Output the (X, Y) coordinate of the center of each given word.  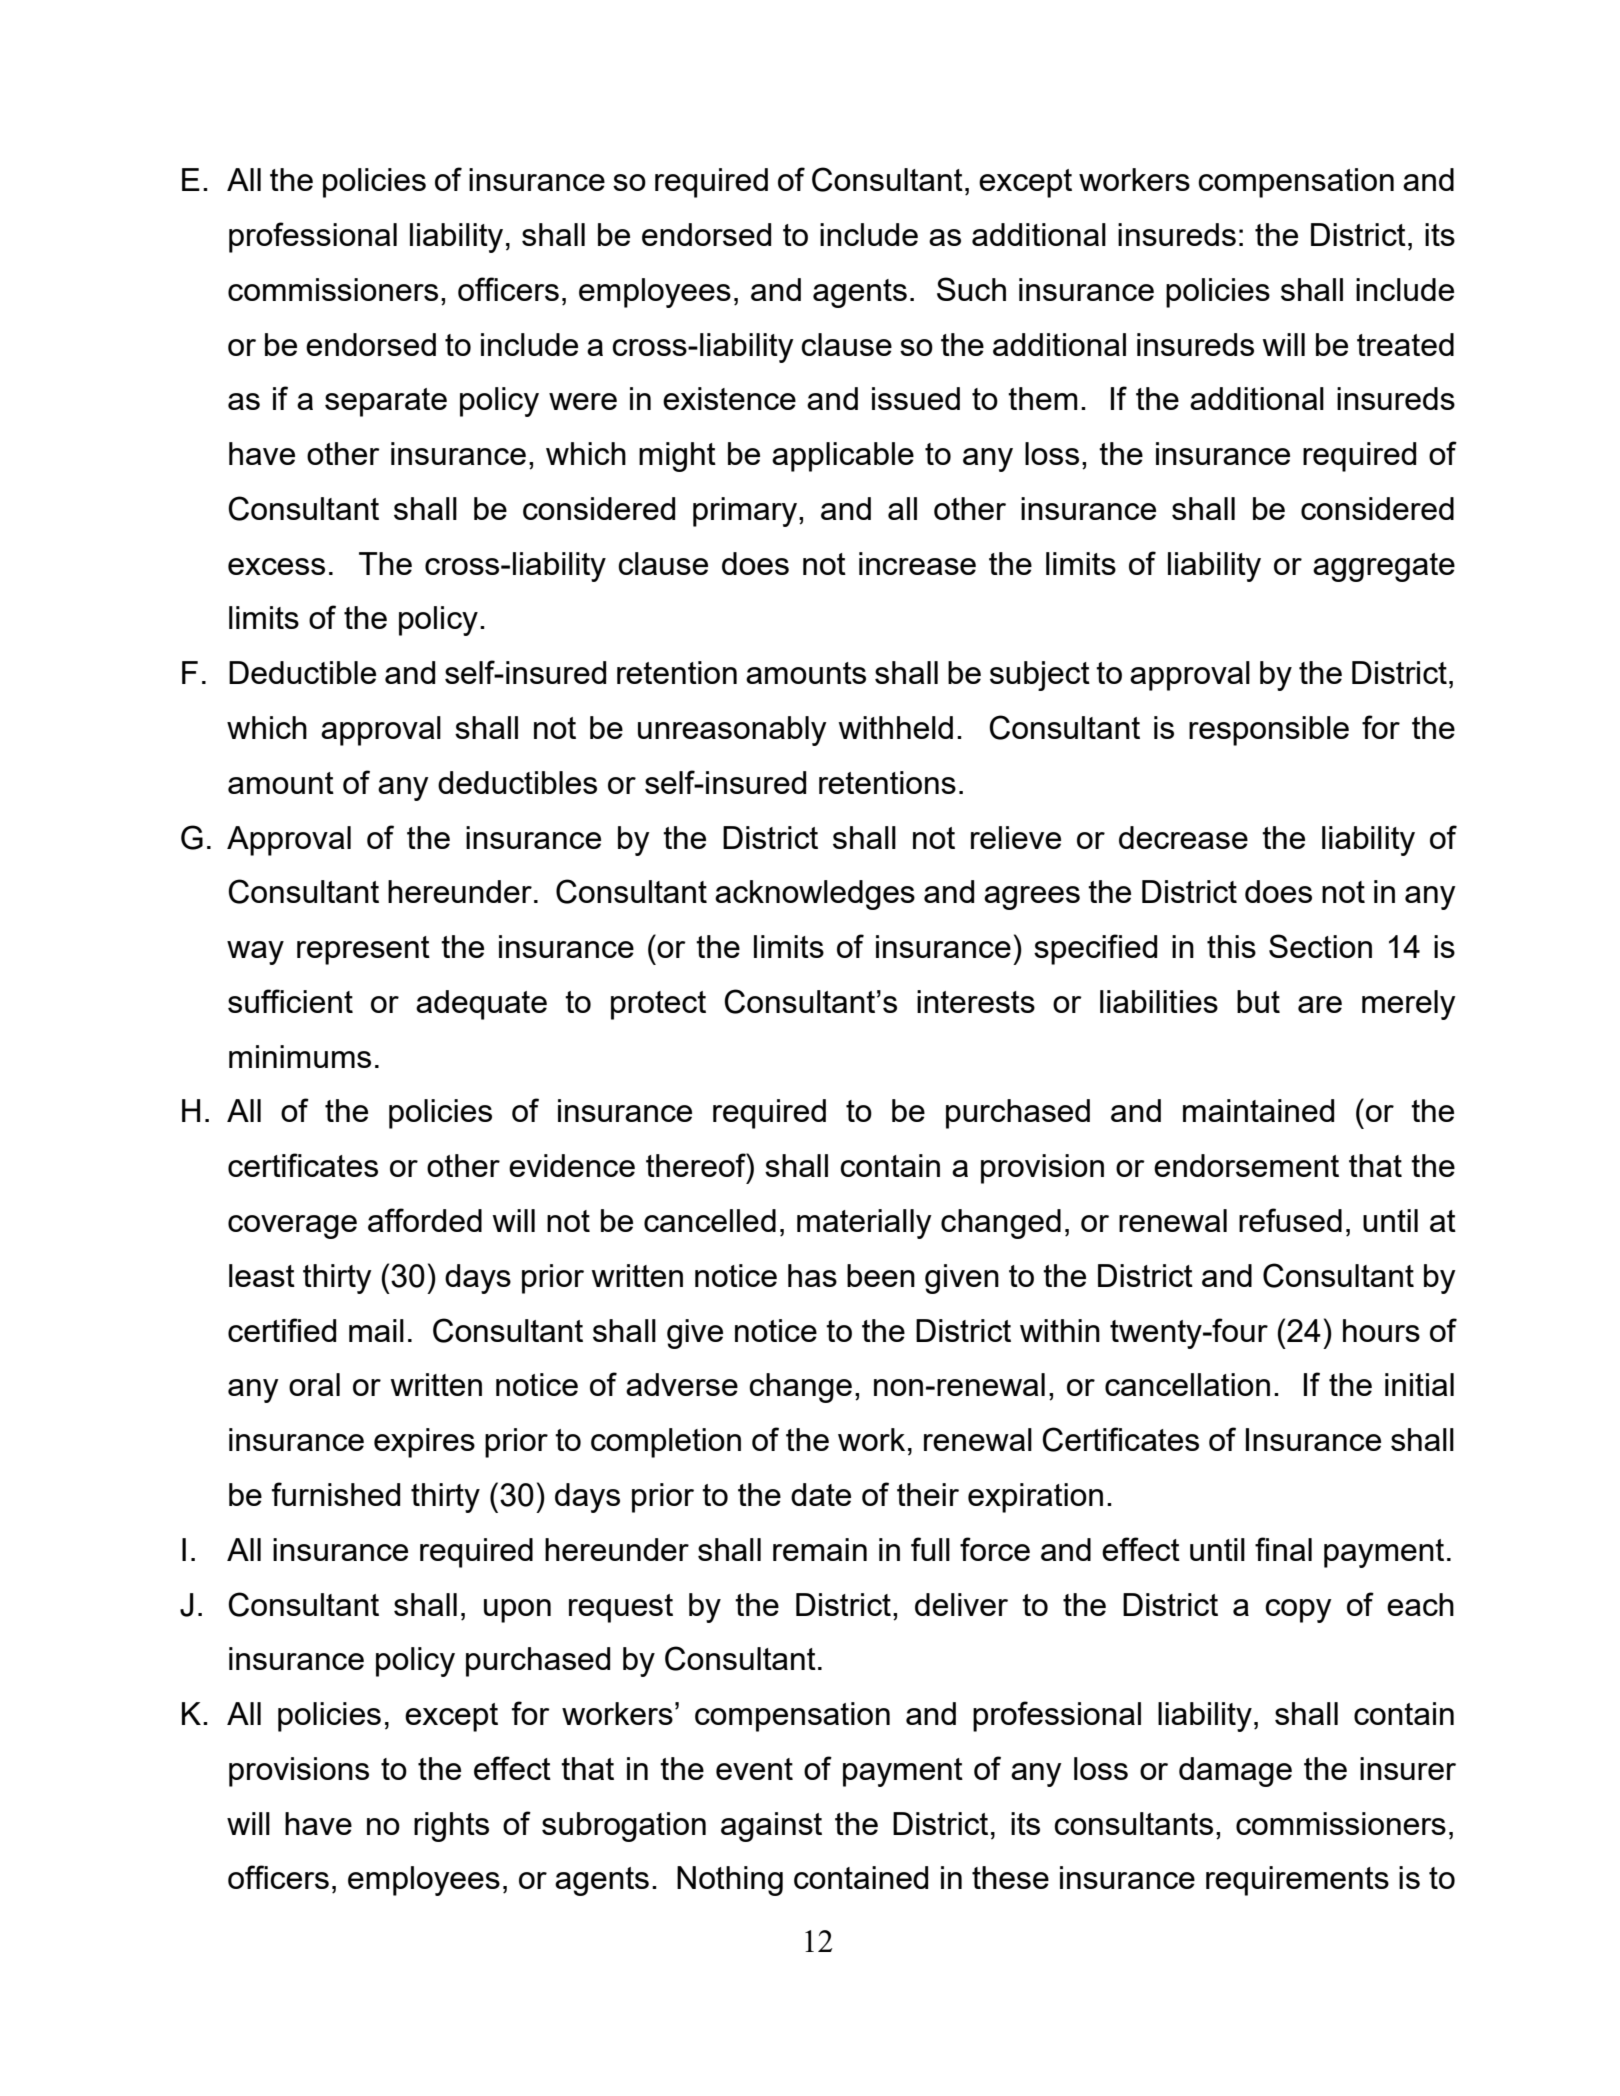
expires (424, 1443)
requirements (1297, 1881)
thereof (697, 1165)
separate (386, 402)
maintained (1258, 1110)
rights (451, 1827)
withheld (895, 727)
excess (276, 566)
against (771, 1827)
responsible (1269, 731)
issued (916, 398)
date (821, 1494)
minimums (300, 1056)
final (1283, 1549)
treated (1405, 344)
